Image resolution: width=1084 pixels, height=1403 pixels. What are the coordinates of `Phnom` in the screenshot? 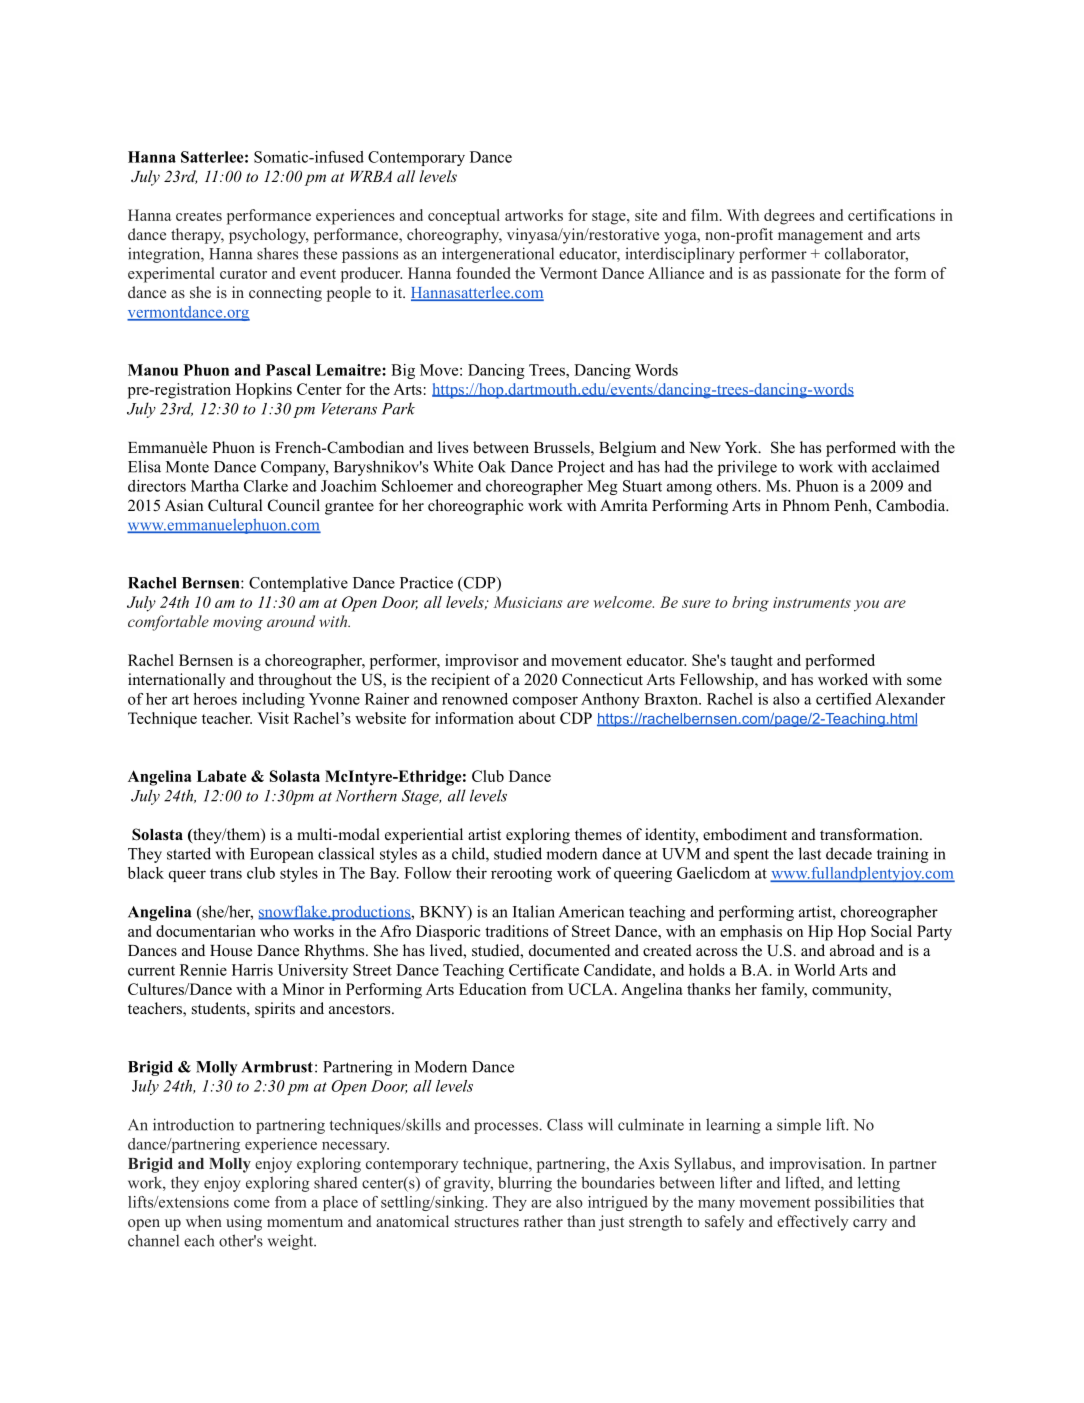 It's located at (806, 505).
